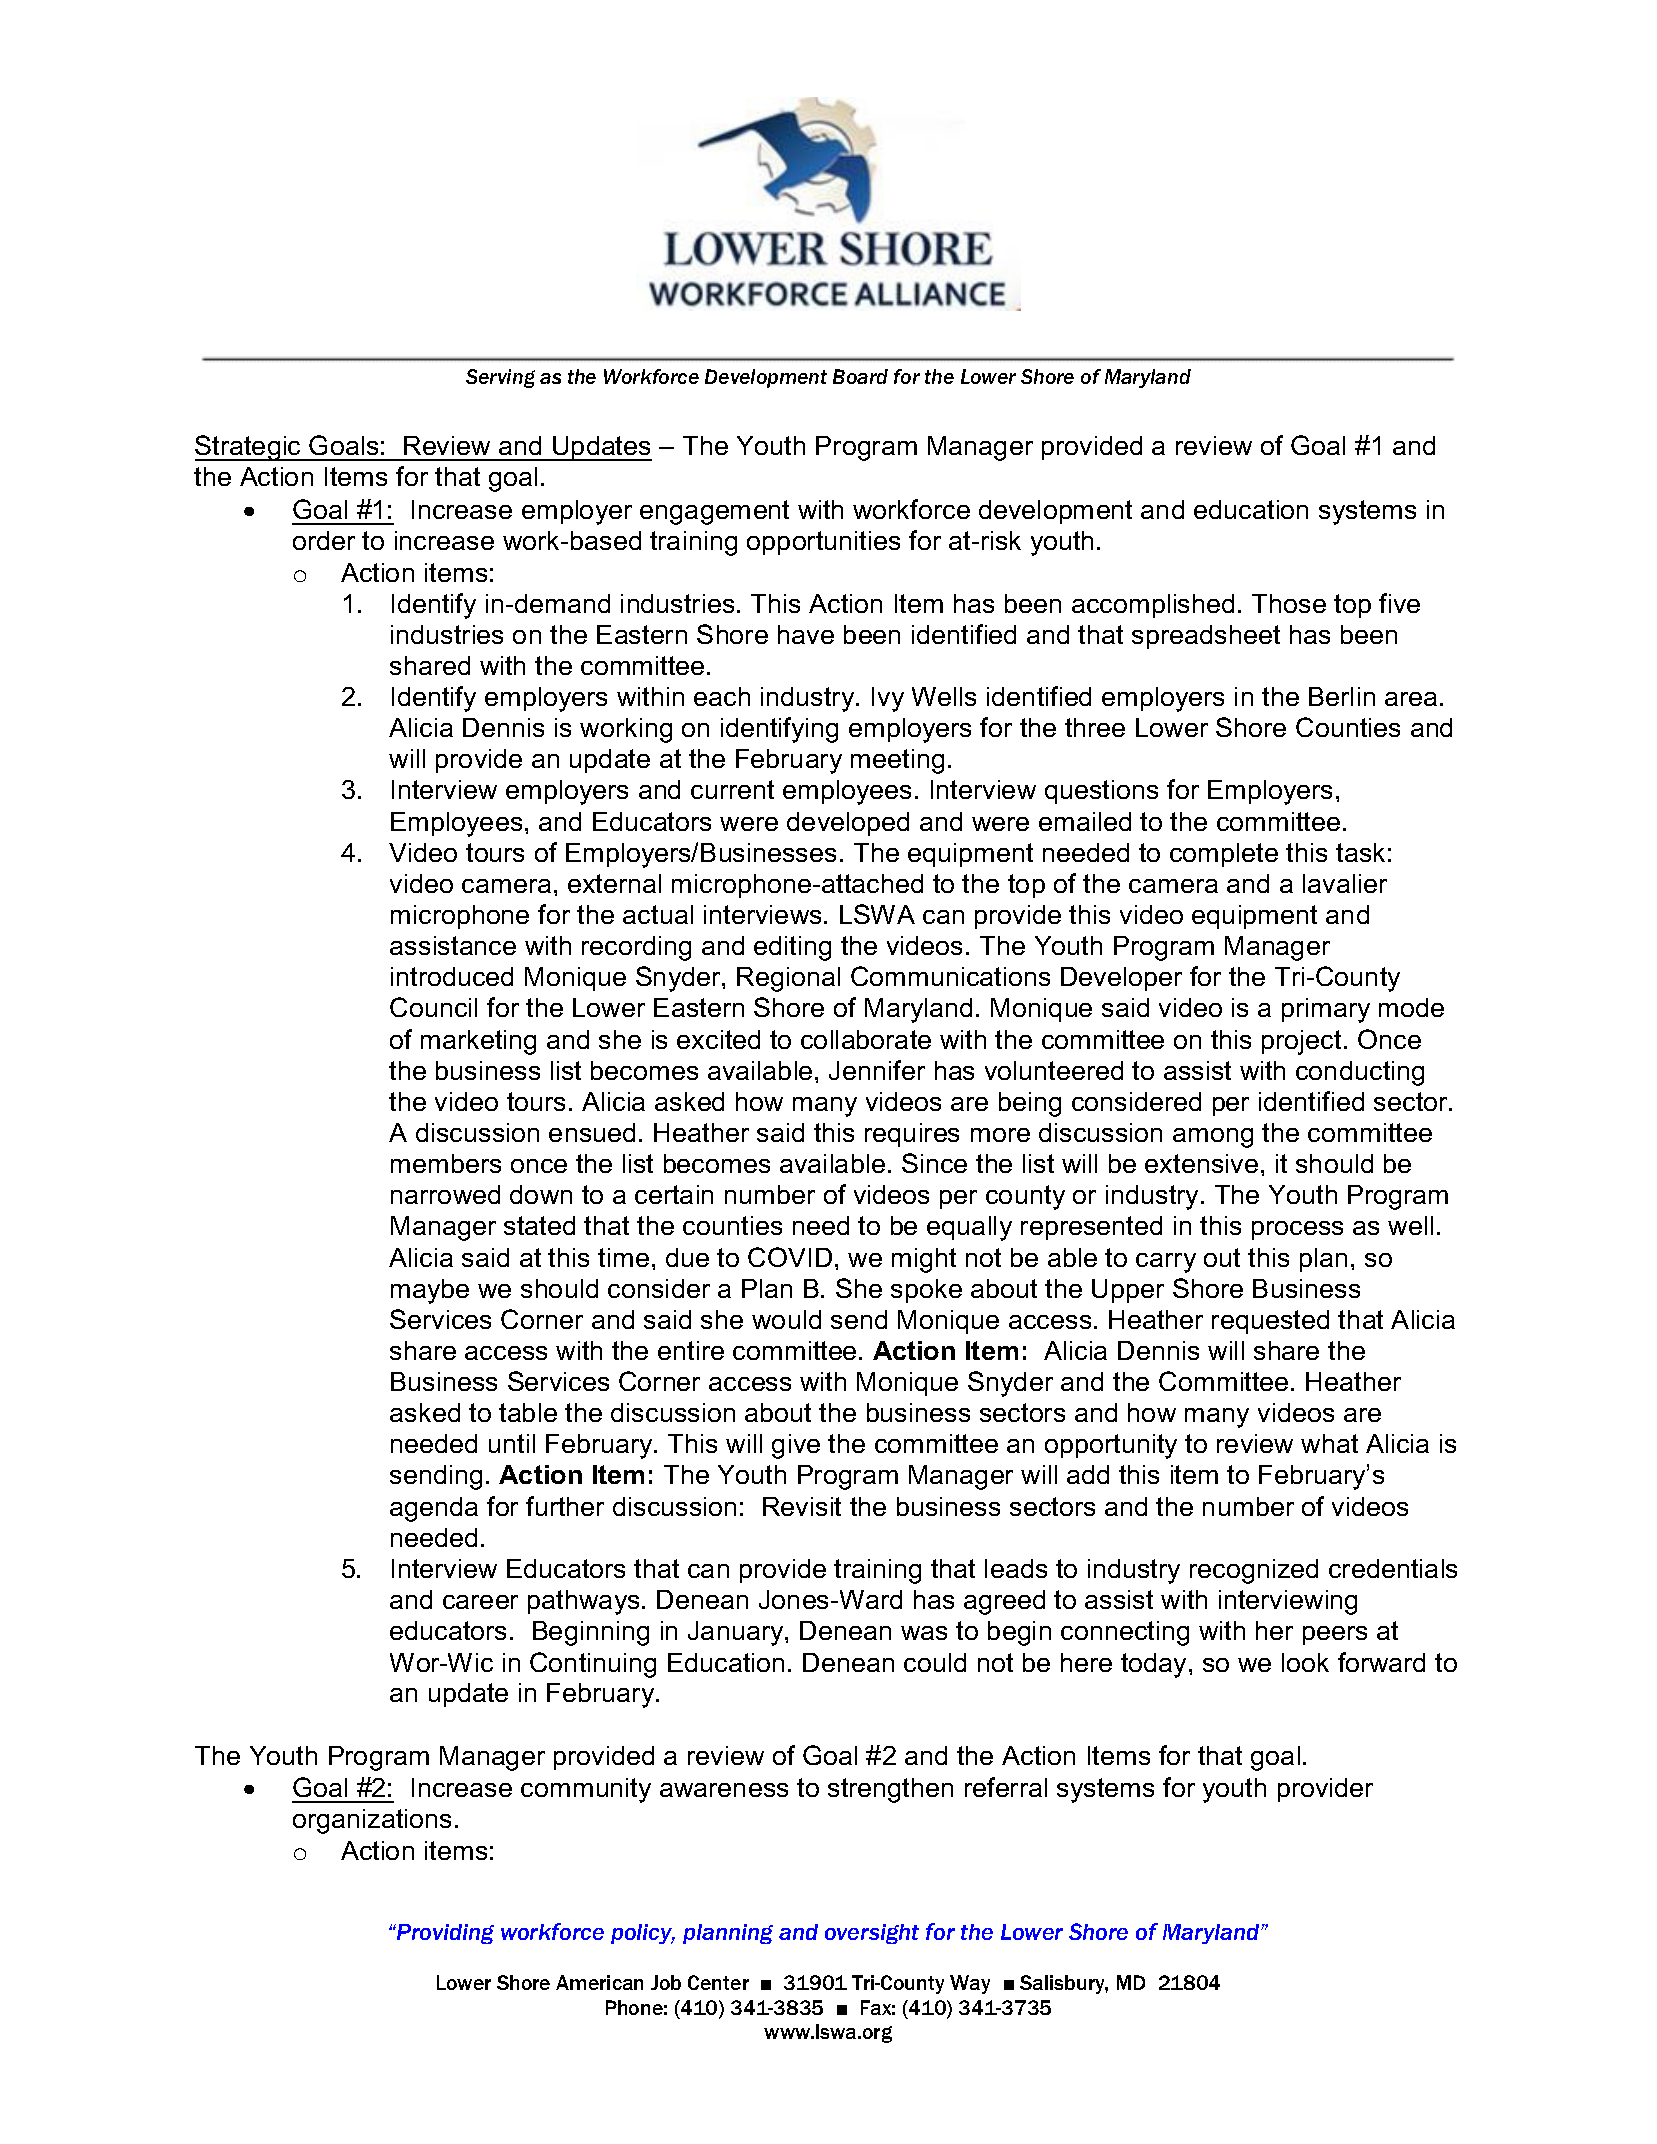 Image resolution: width=1657 pixels, height=2144 pixels. Describe the element at coordinates (500, 378) in the document. I see `Serving` at that location.
